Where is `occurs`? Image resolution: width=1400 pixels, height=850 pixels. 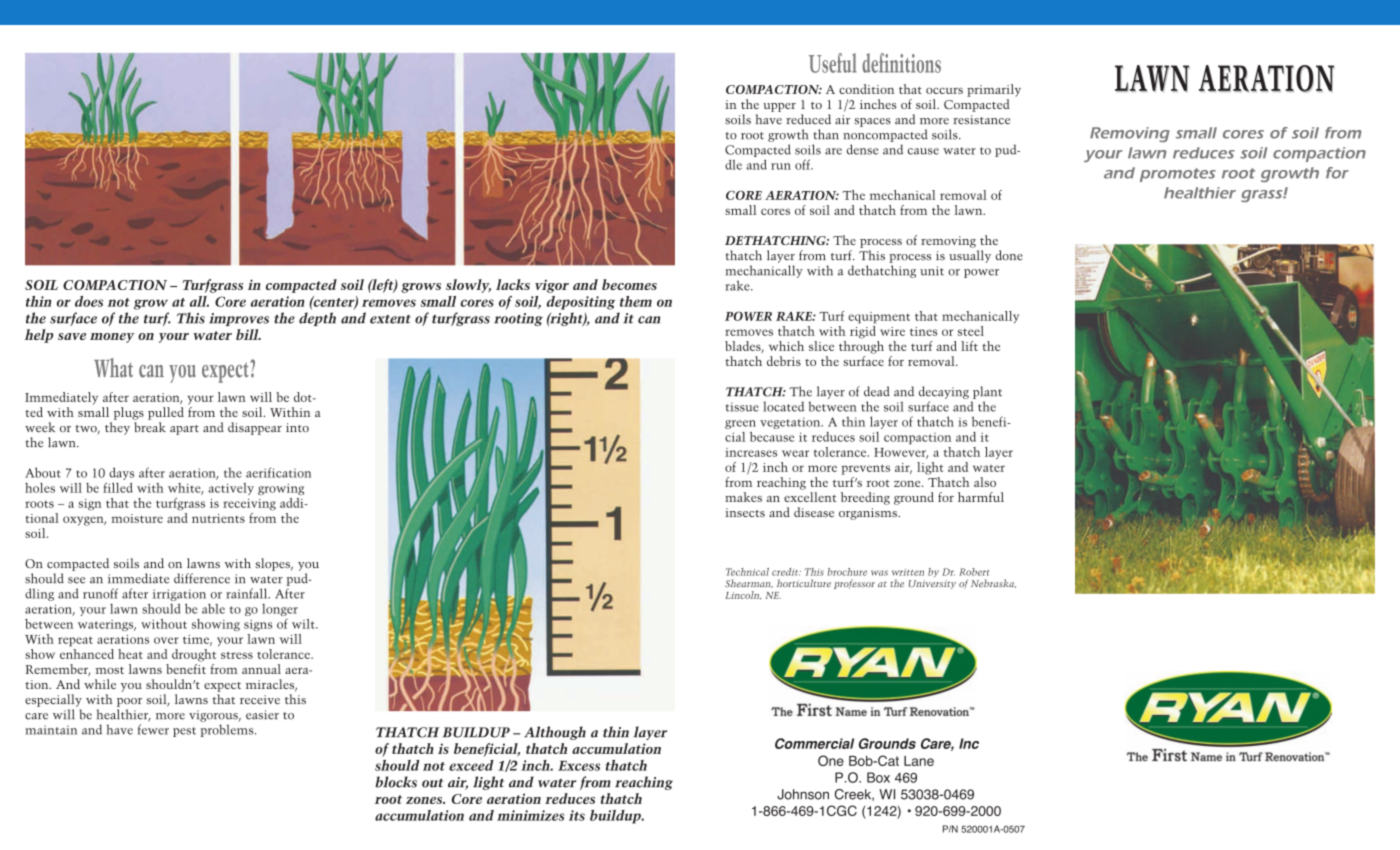
occurs is located at coordinates (944, 91).
